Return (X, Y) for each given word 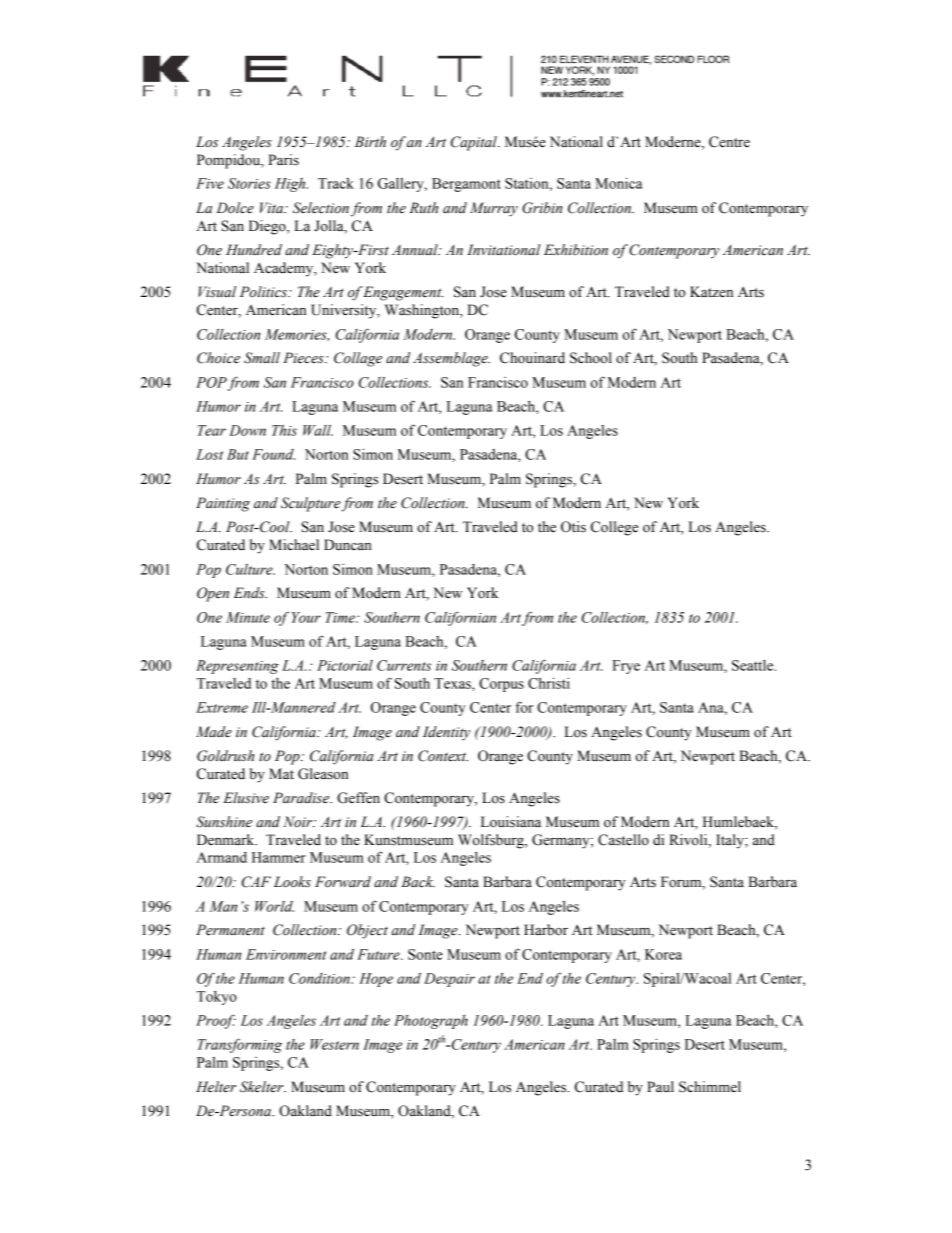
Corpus (501, 685)
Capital (475, 143)
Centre (729, 142)
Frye (626, 667)
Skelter (263, 1087)
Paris (283, 160)
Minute (248, 617)
